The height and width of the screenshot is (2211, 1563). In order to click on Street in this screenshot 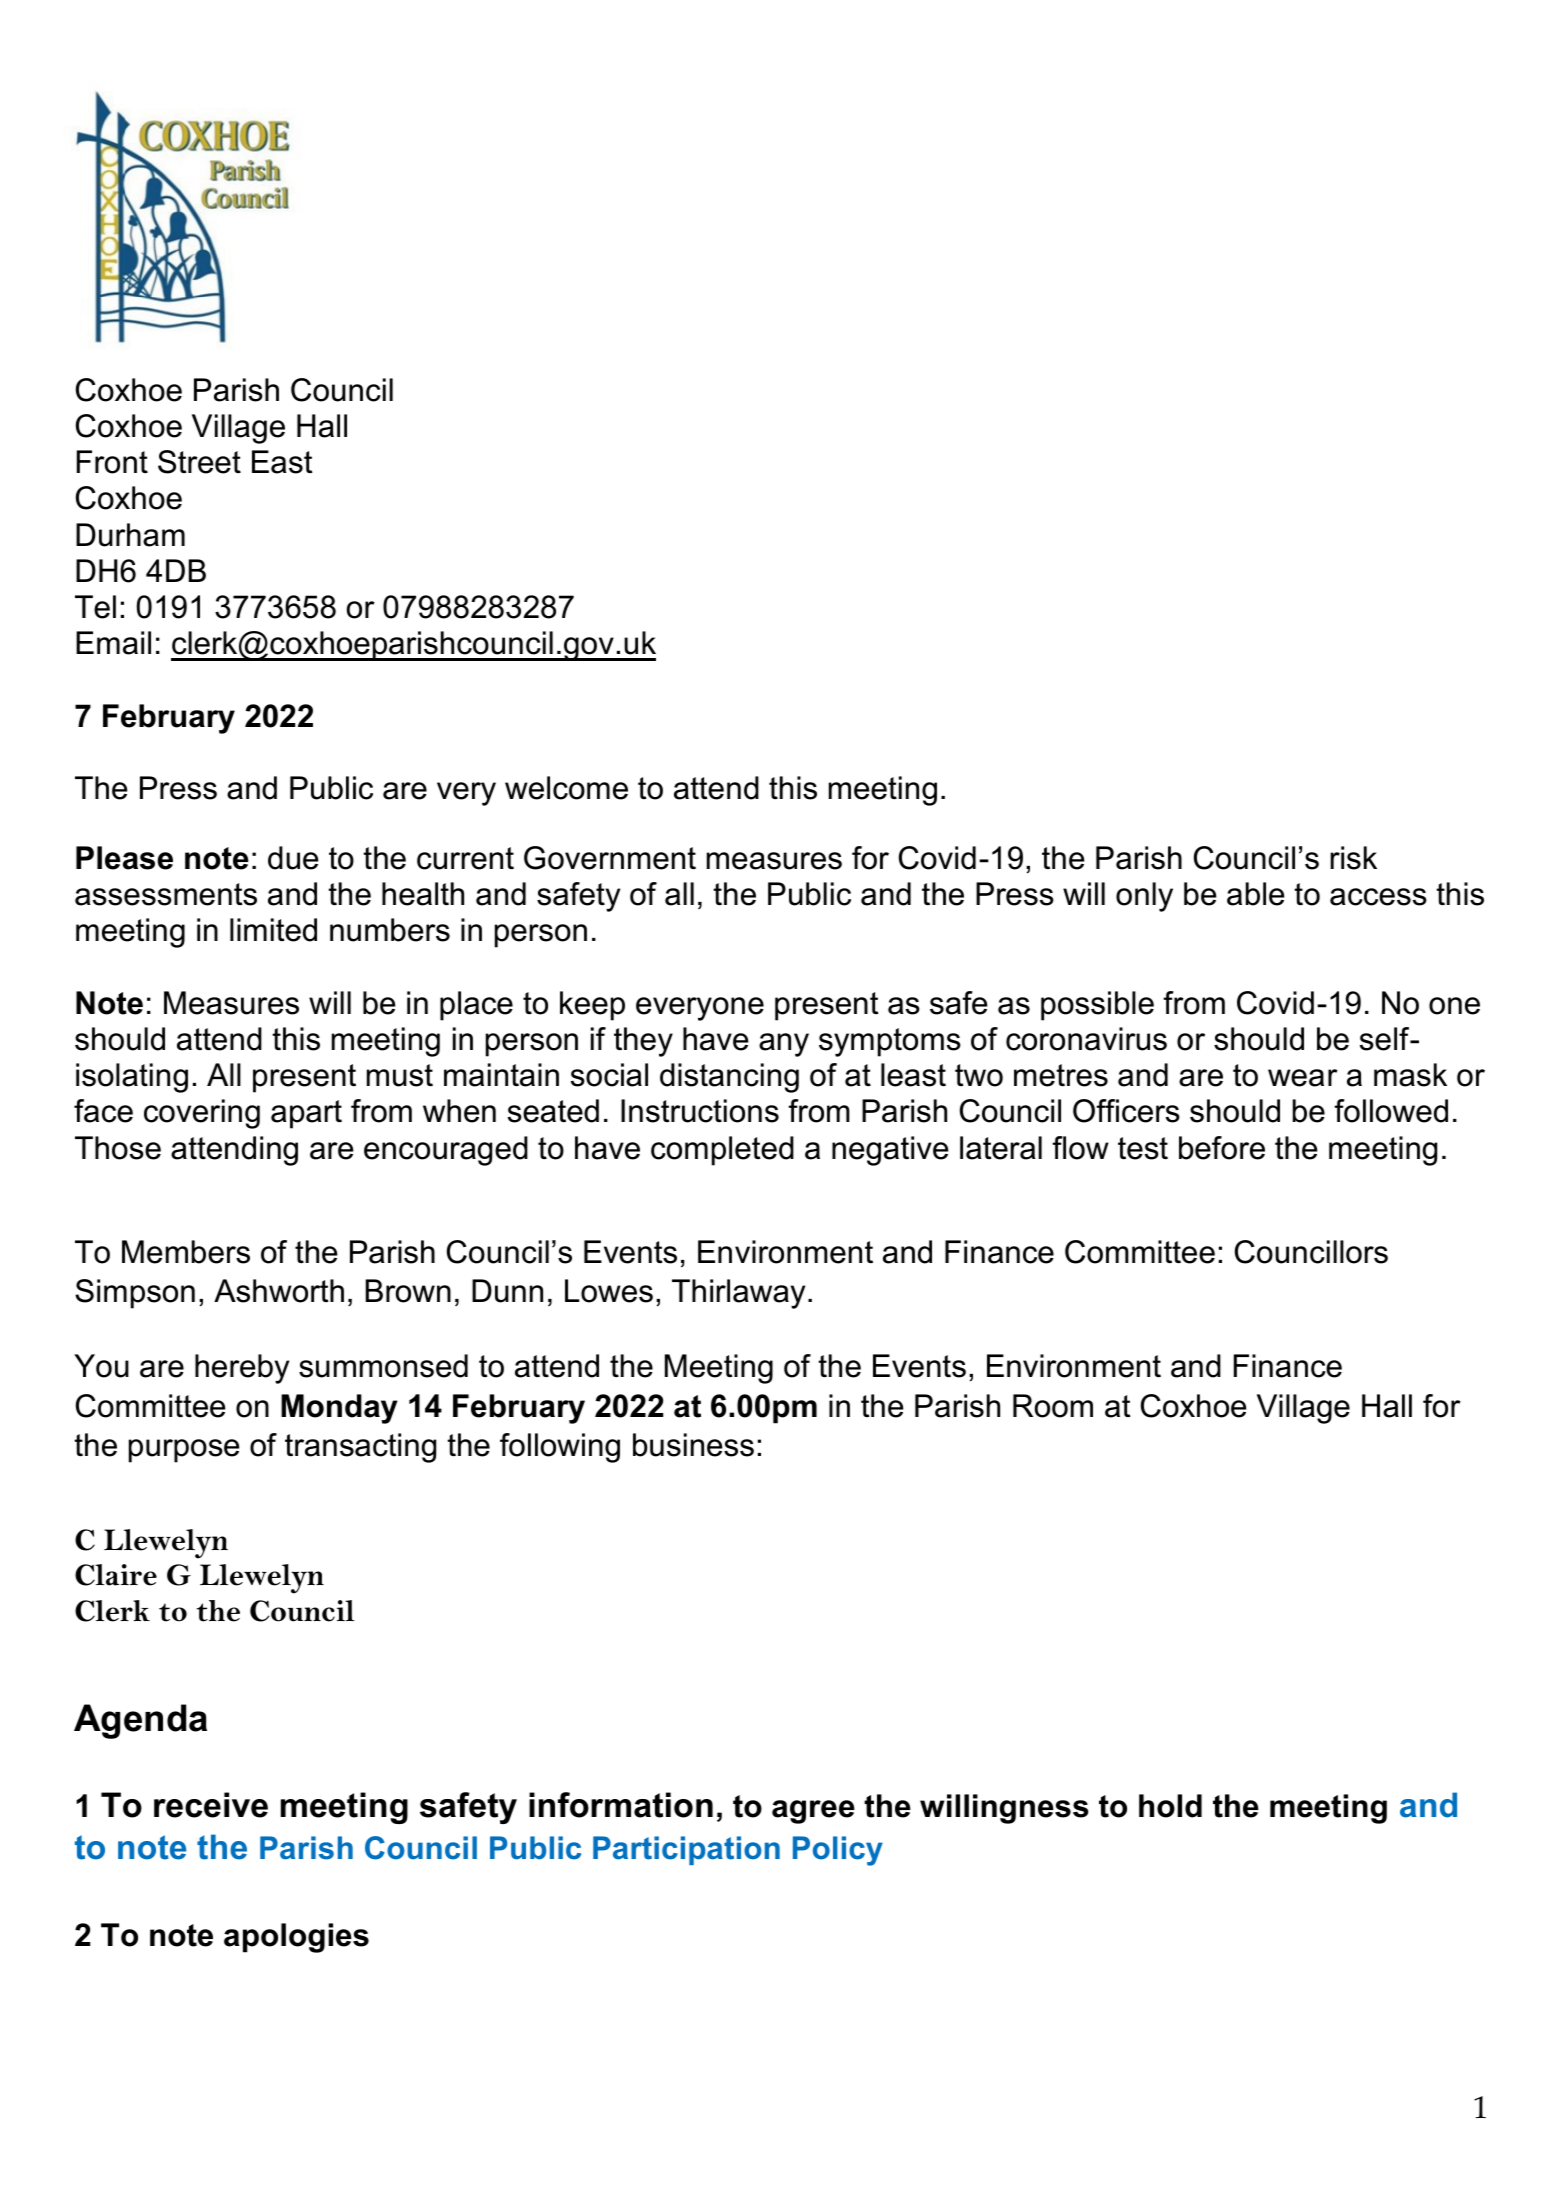, I will do `click(199, 462)`.
